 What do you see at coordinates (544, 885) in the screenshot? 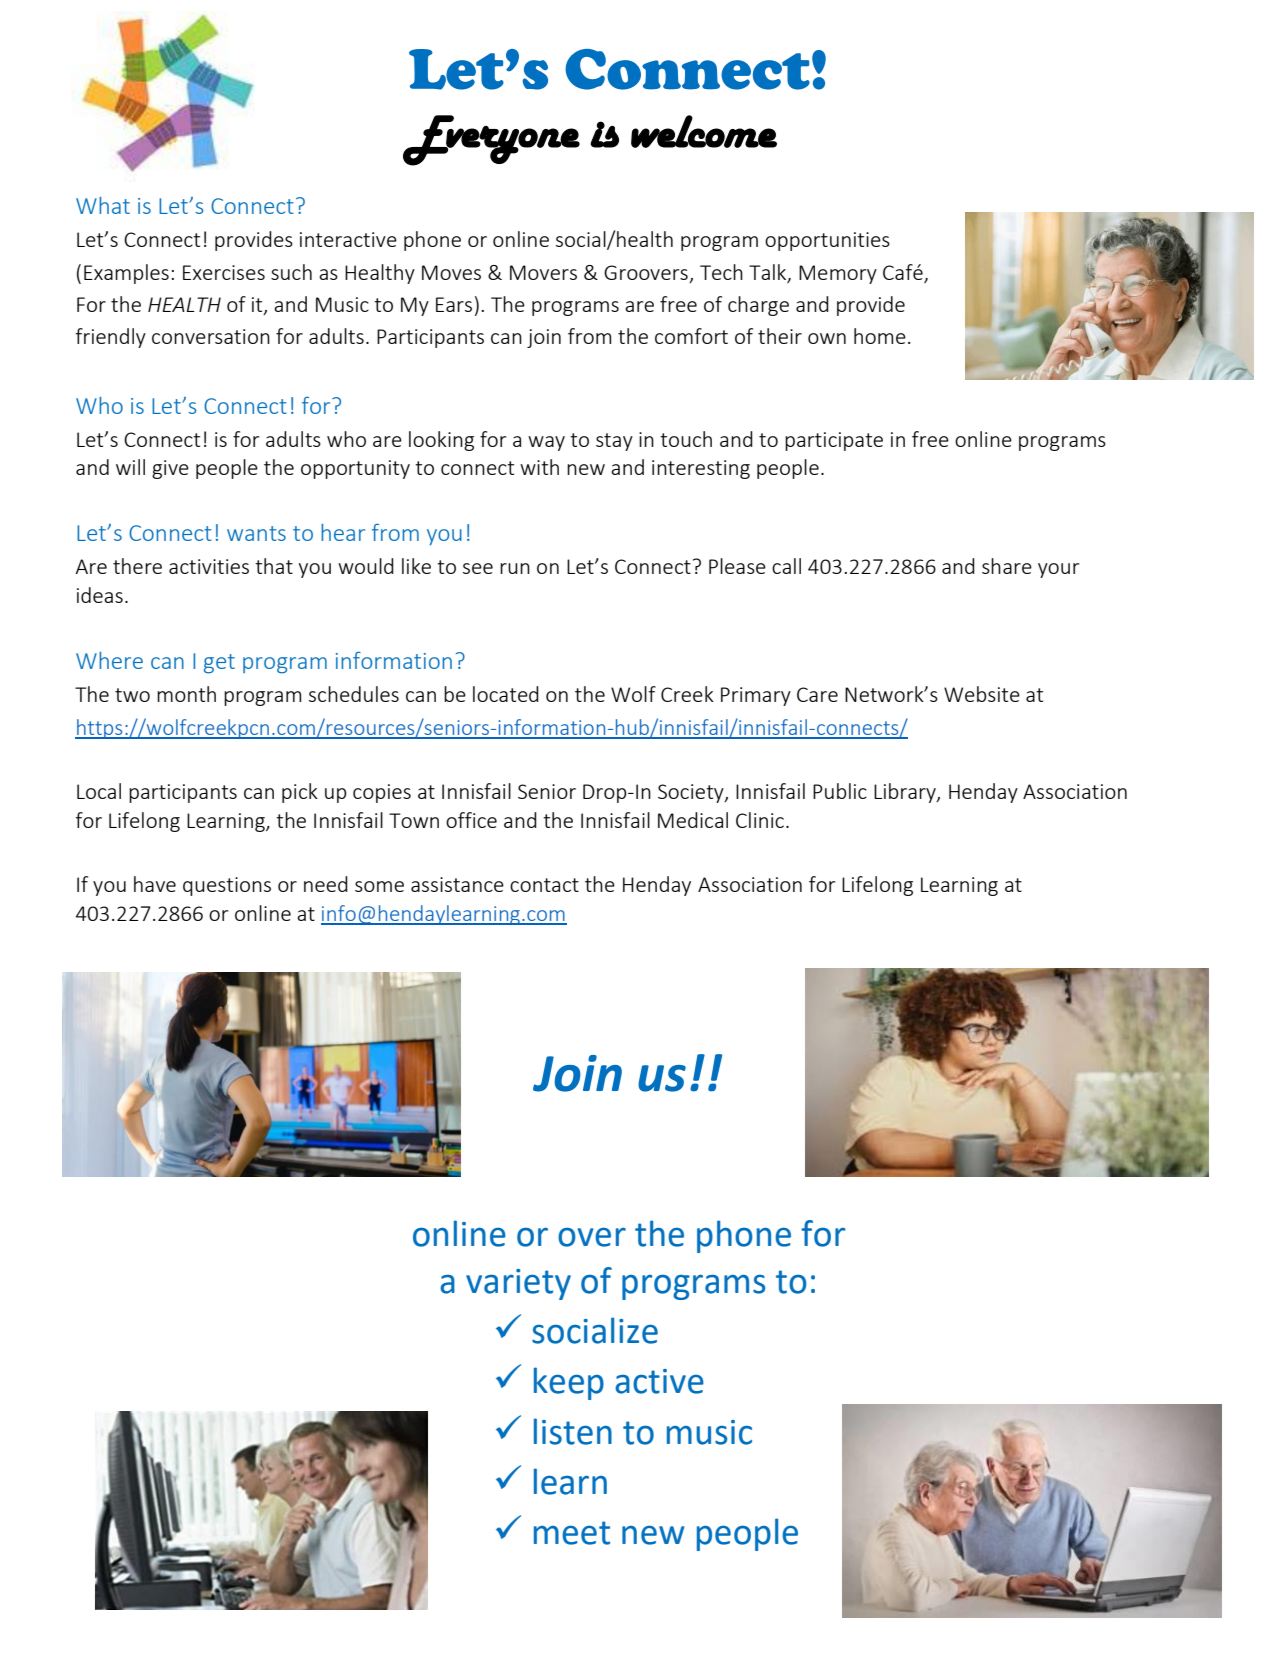
I see `contact` at bounding box center [544, 885].
